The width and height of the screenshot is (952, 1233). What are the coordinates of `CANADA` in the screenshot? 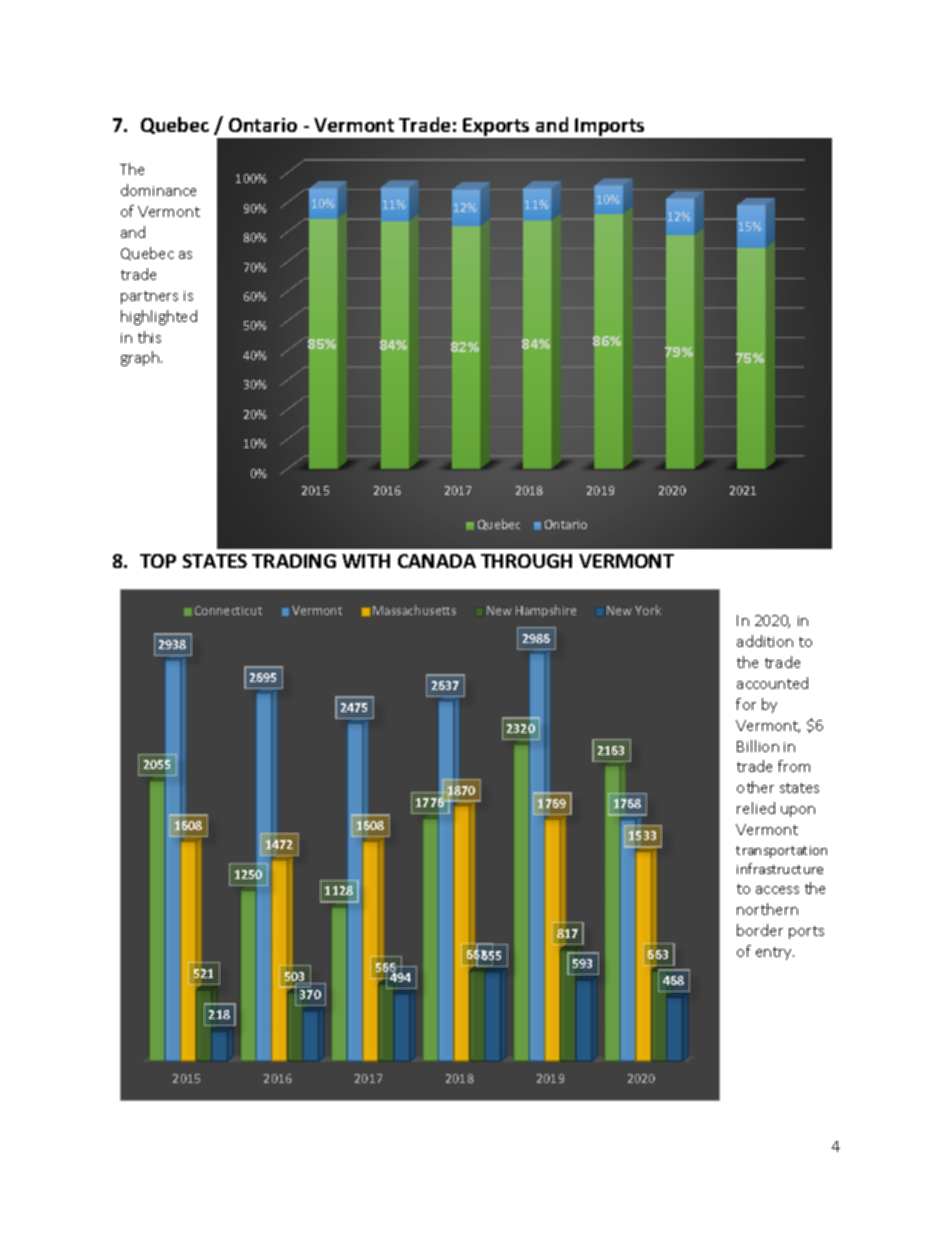 It's located at (437, 561).
